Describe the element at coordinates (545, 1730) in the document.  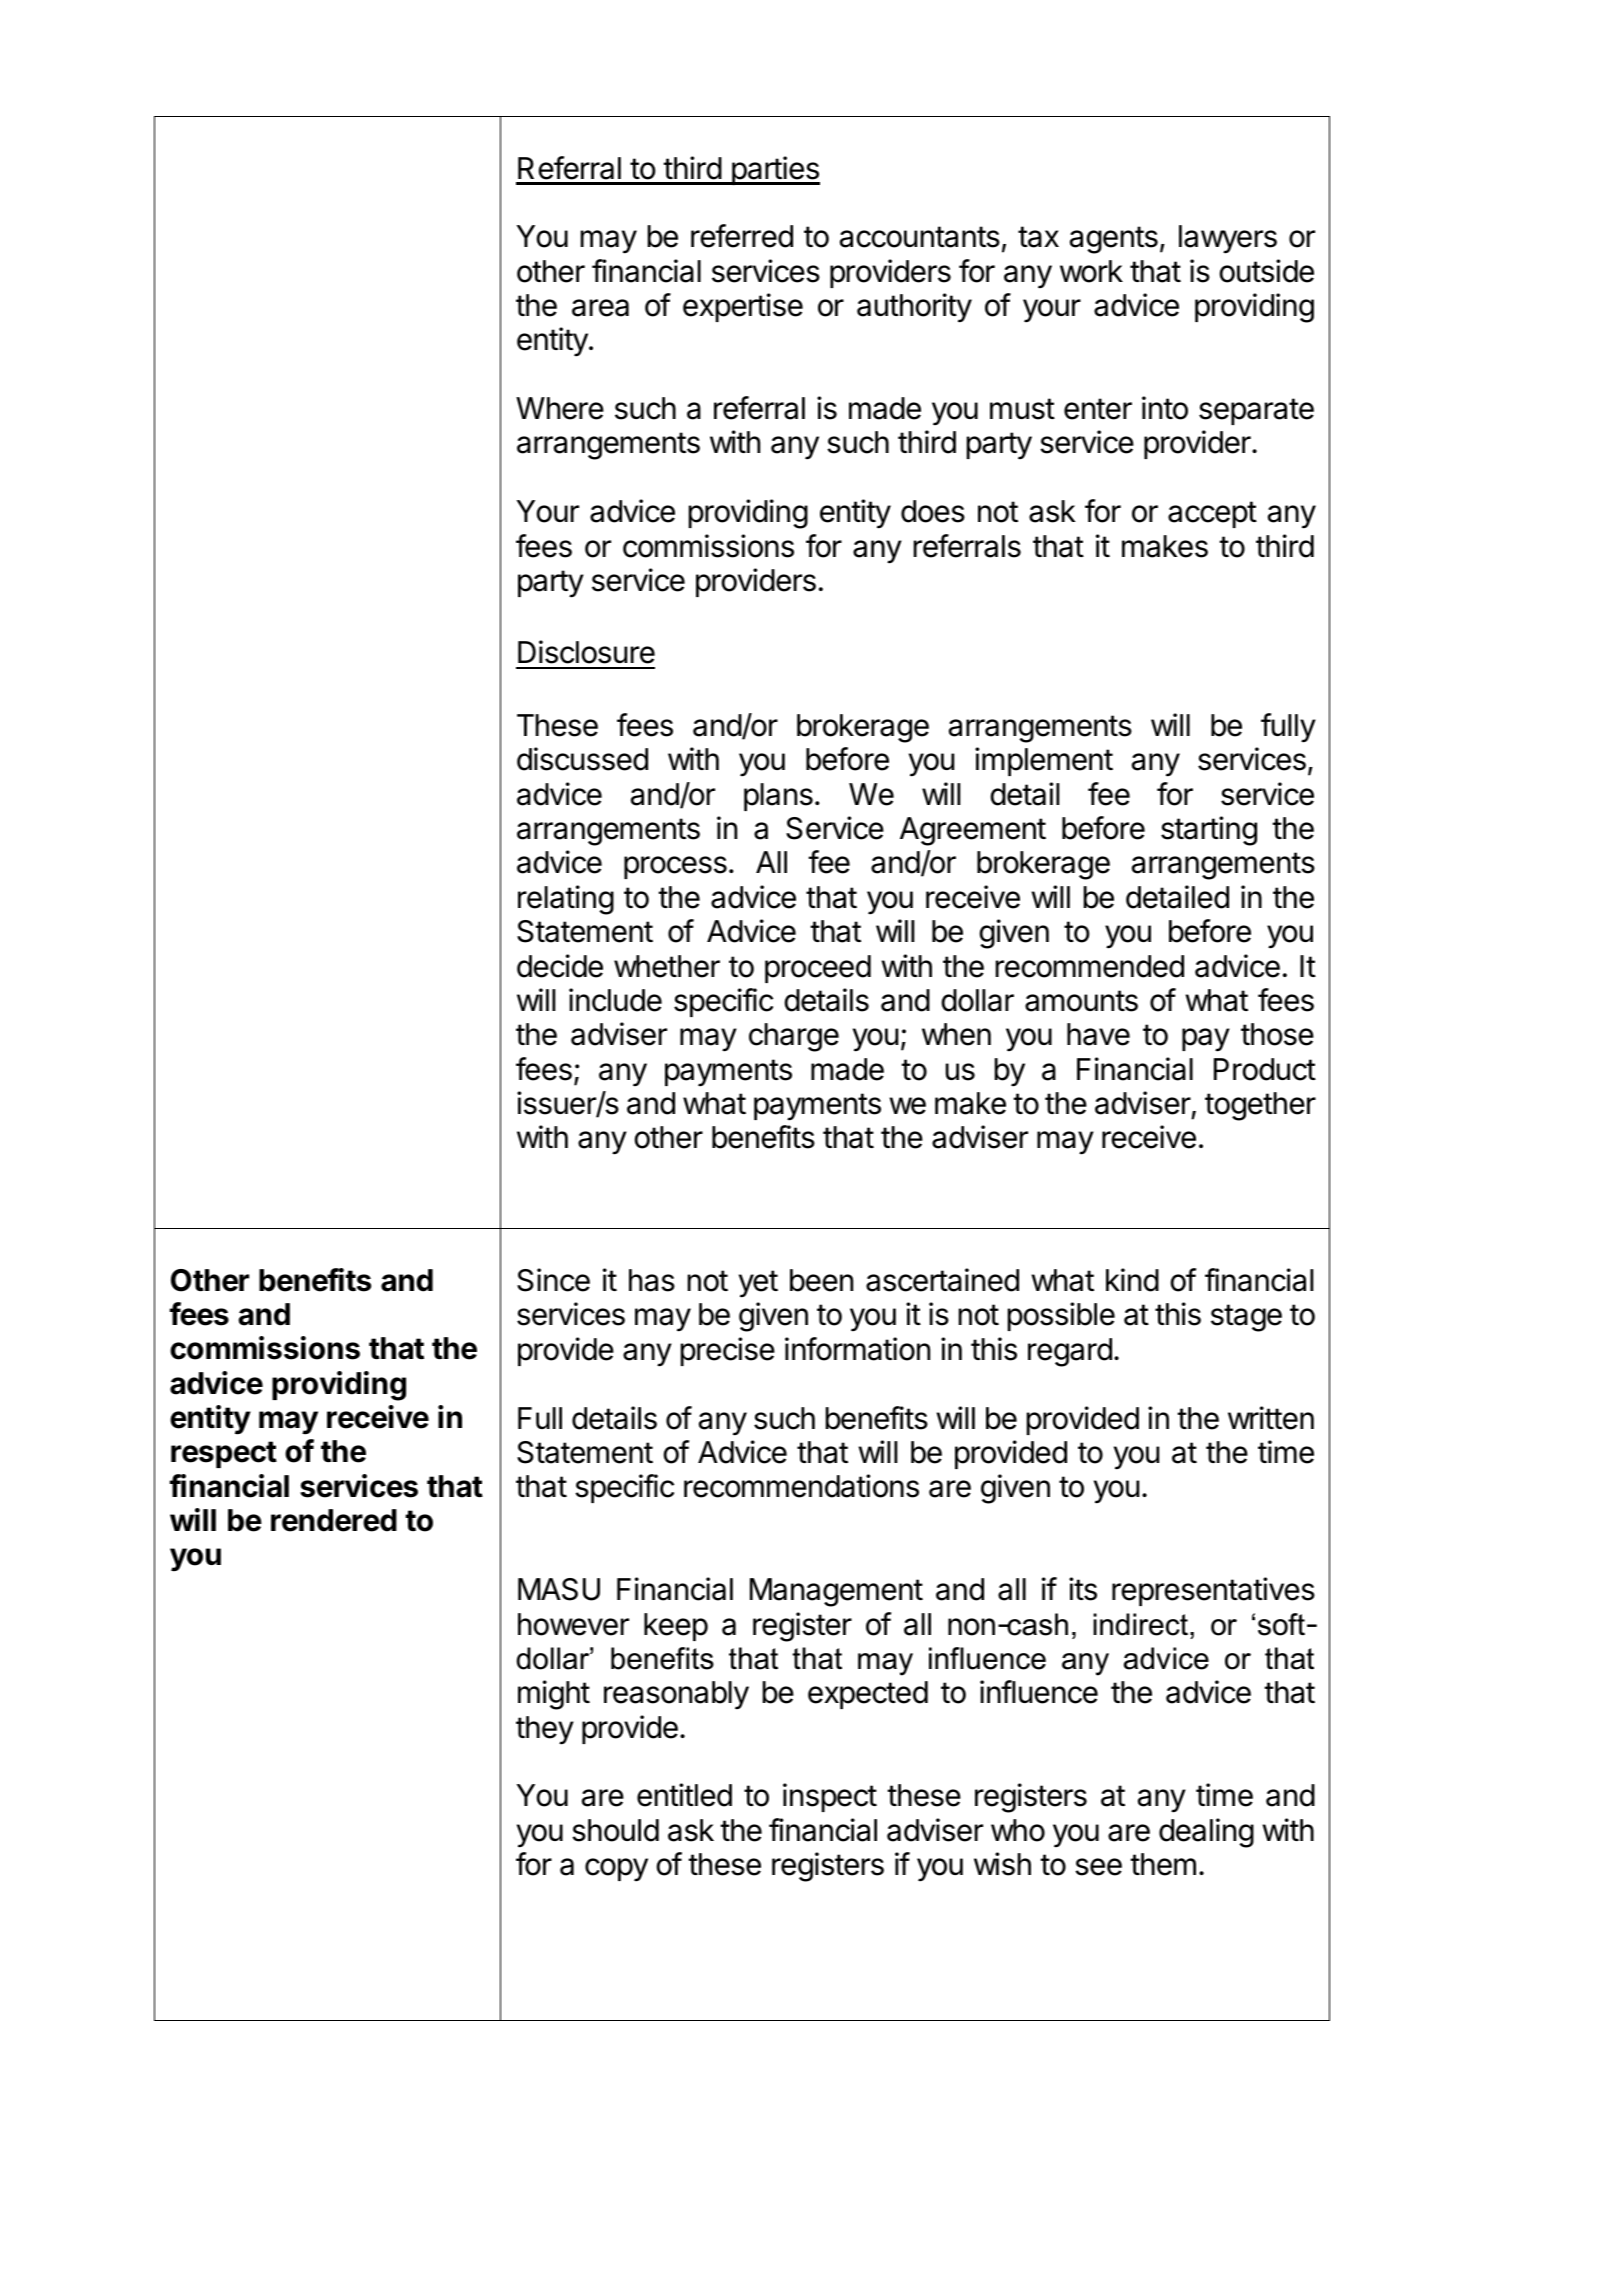
I see `they` at that location.
